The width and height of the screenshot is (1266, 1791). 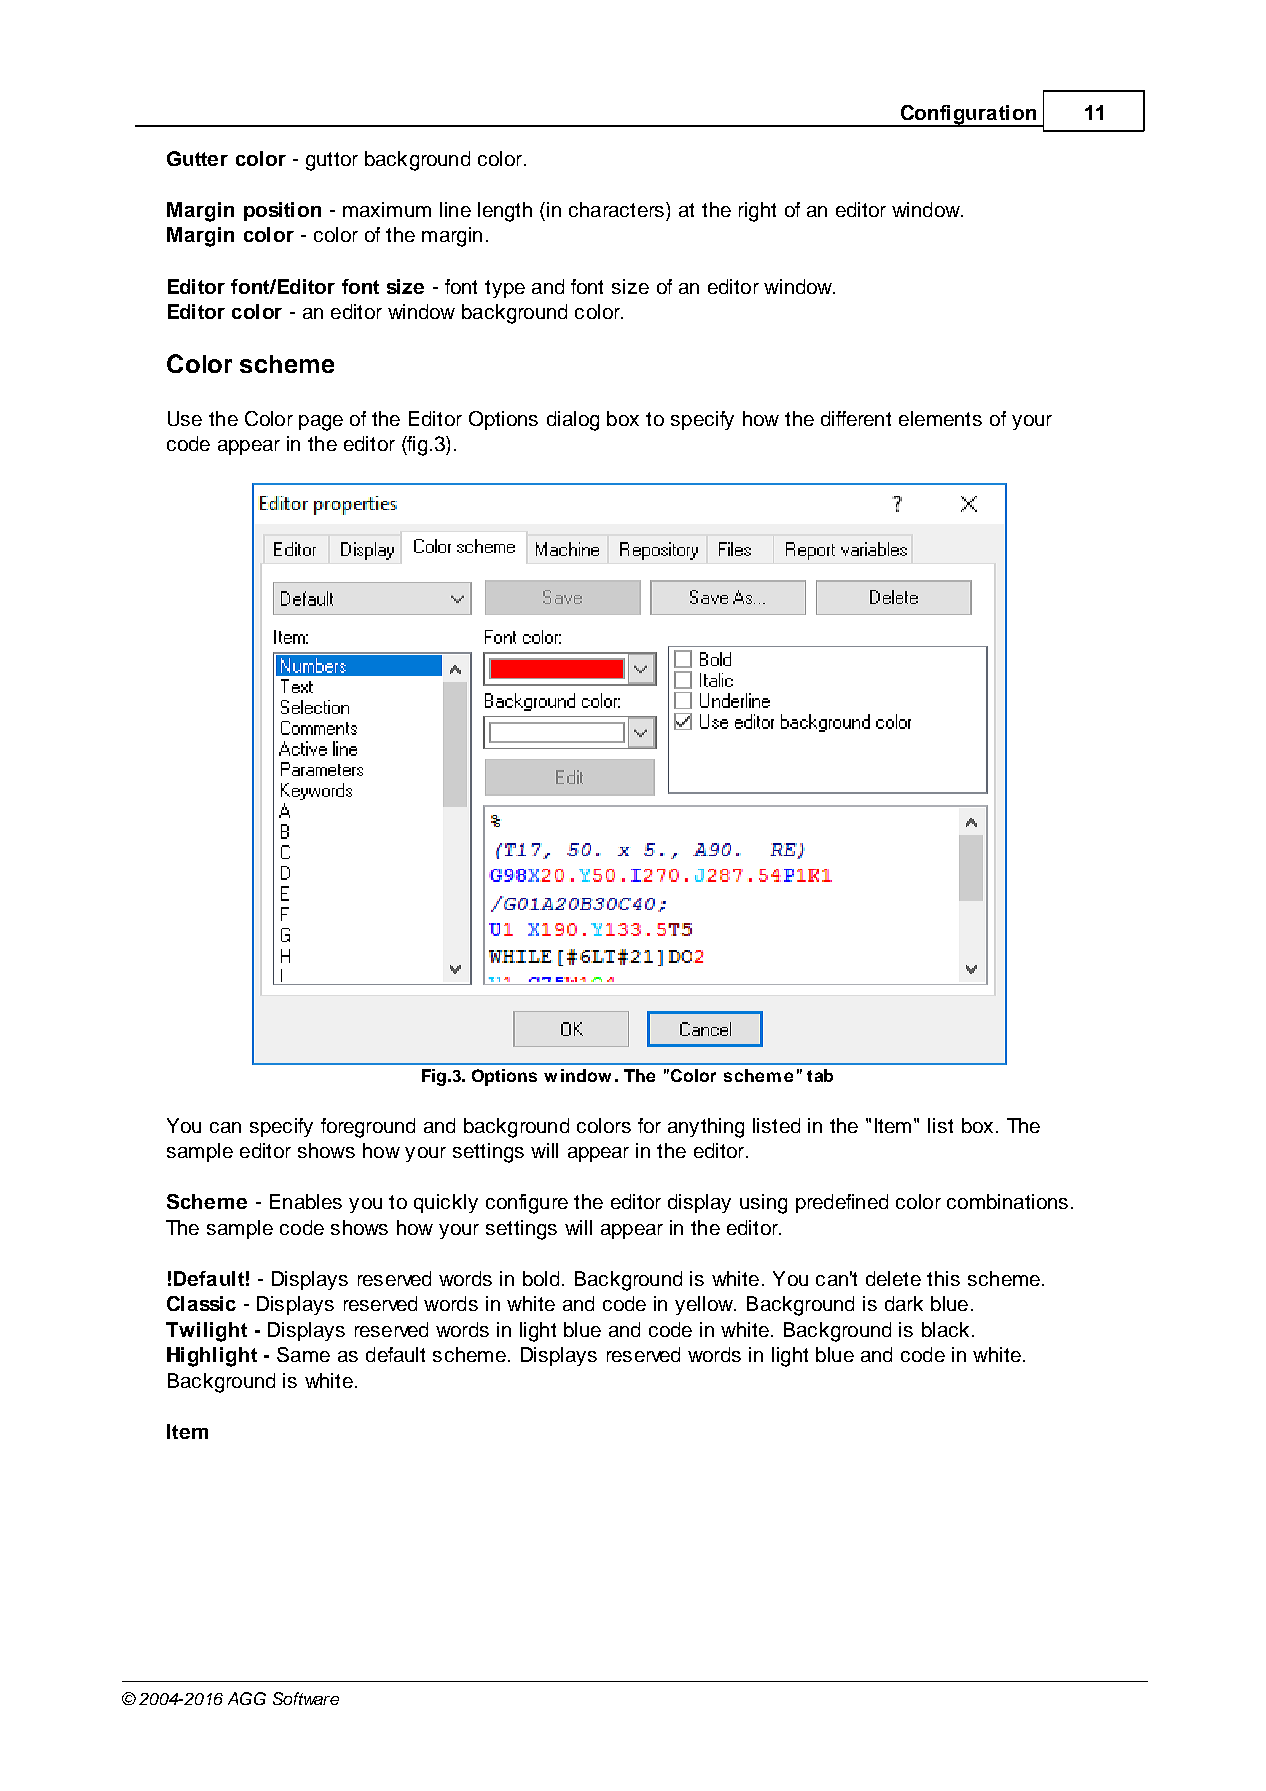 I want to click on characters, so click(x=616, y=209).
